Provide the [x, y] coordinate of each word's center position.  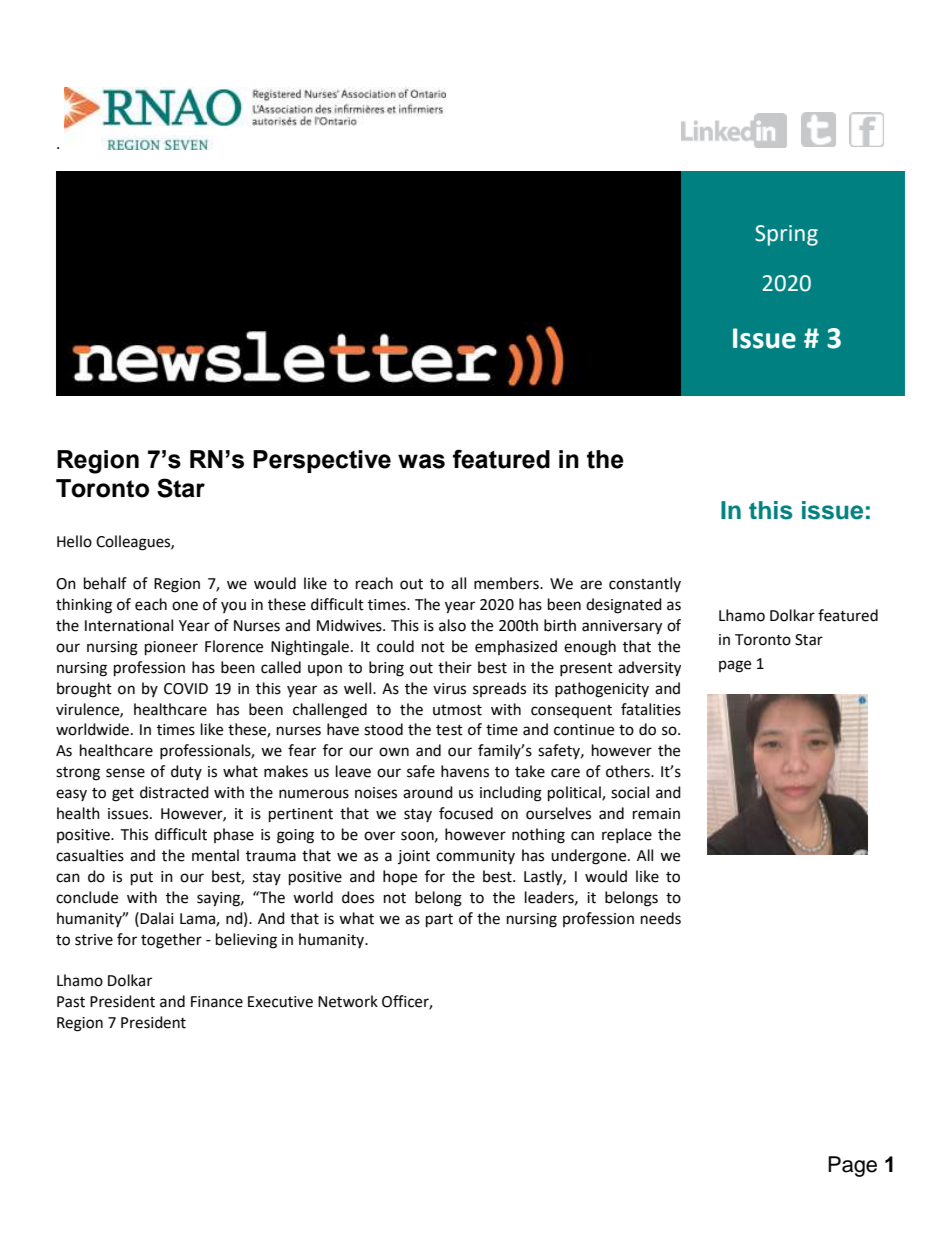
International [129, 625]
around [428, 792]
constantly [645, 584]
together [171, 941]
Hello [74, 541]
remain [656, 814]
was [421, 461]
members [507, 583]
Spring [786, 235]
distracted [174, 792]
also [452, 625]
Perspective [322, 461]
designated [624, 606]
